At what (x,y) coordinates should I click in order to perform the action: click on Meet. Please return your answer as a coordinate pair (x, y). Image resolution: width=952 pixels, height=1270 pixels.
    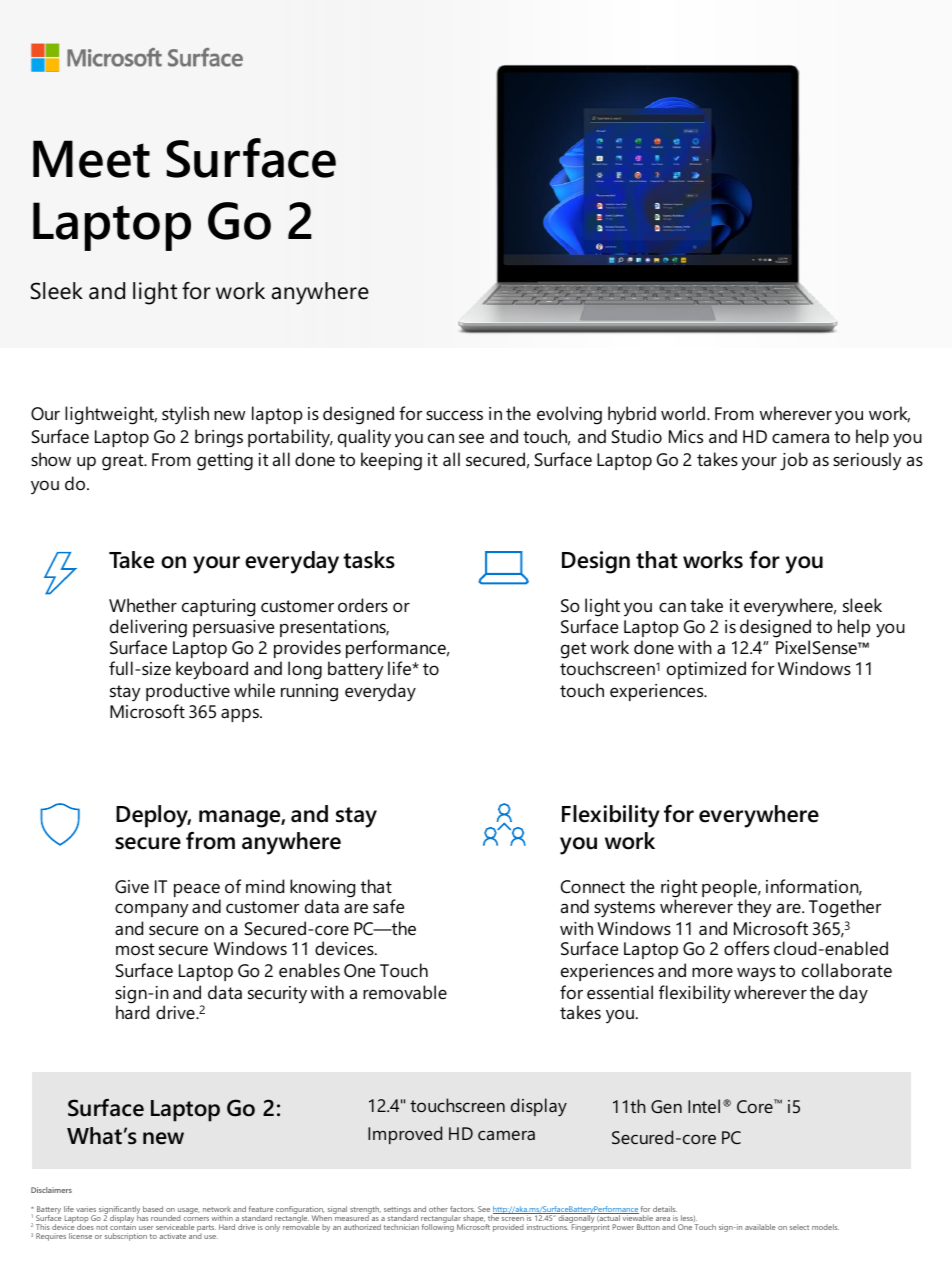
    Looking at the image, I should click on (91, 159).
